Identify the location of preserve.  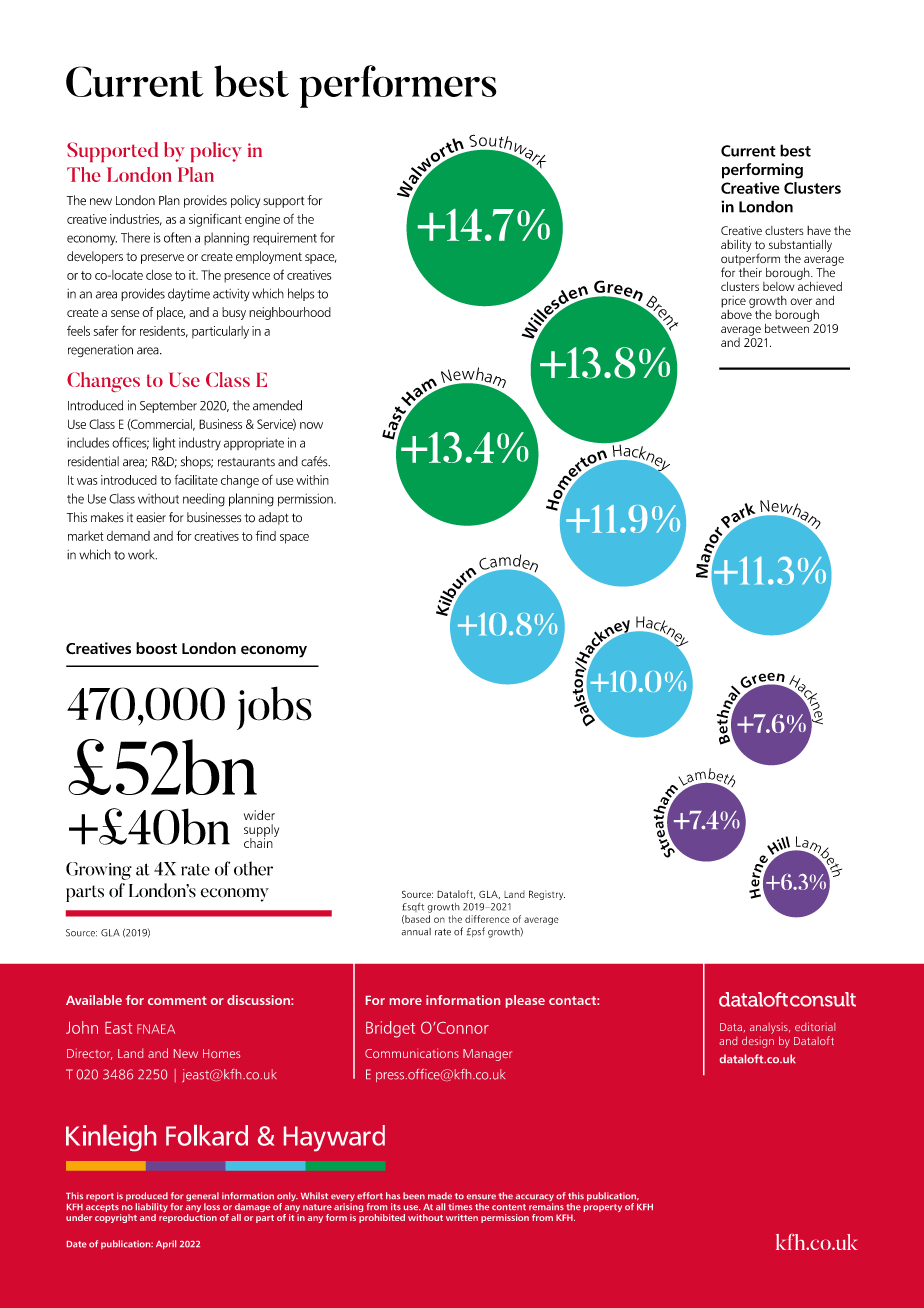
(162, 259).
